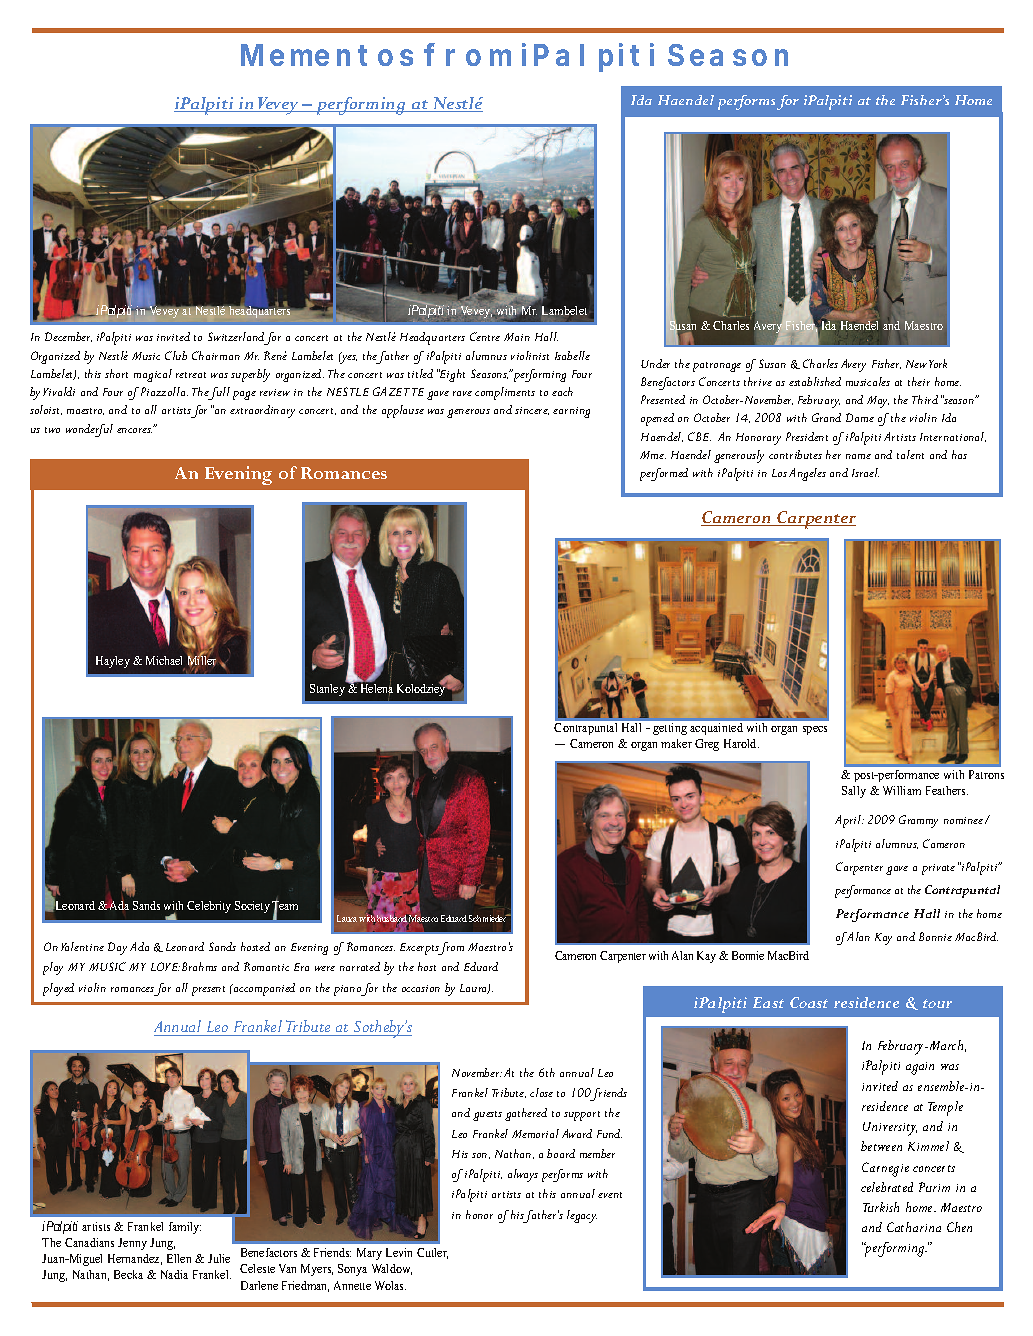 This screenshot has width=1033, height=1336. I want to click on Ellen, so click(179, 1258).
